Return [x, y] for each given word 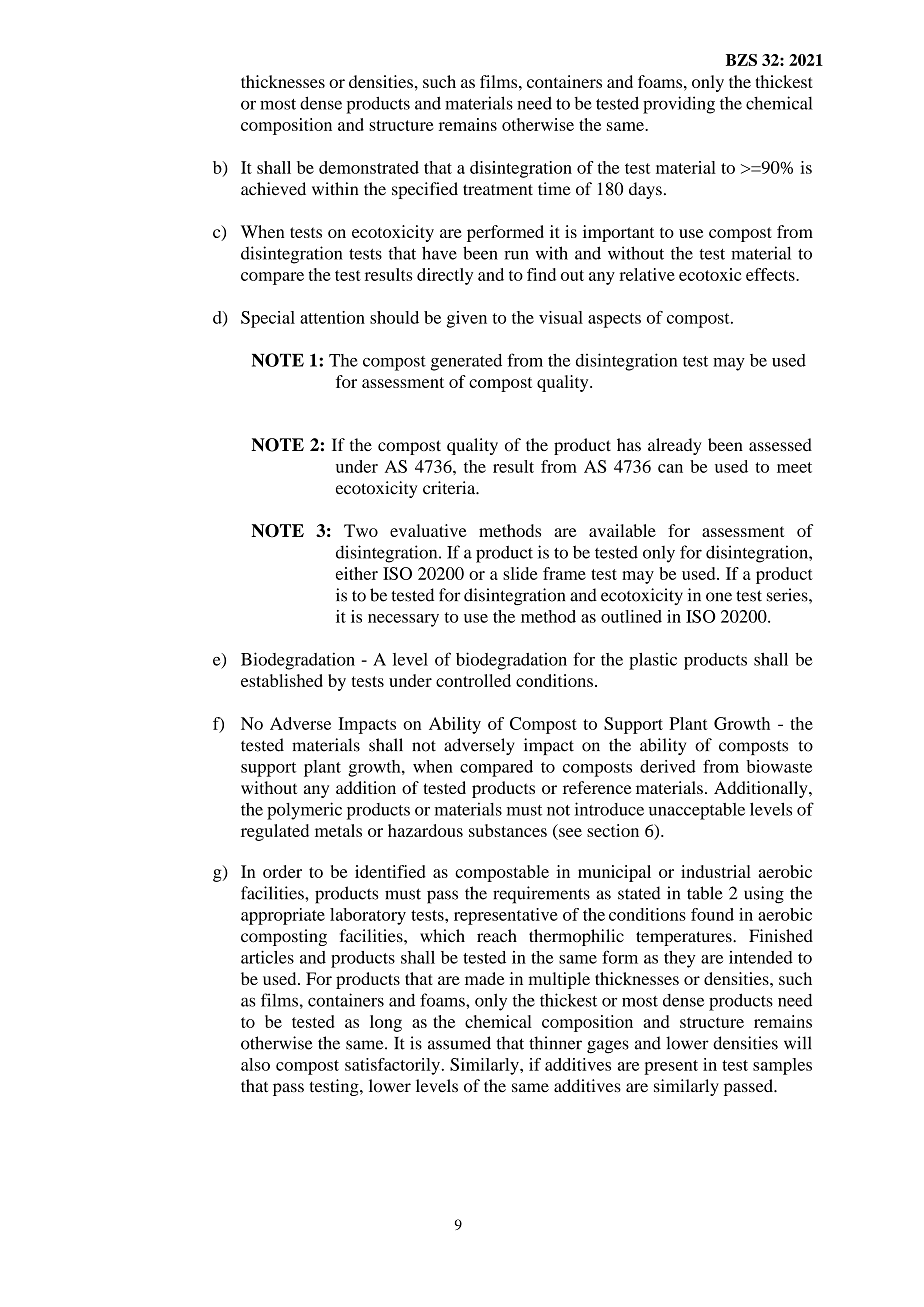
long [386, 1023]
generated [466, 362]
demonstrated [369, 167]
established [282, 680]
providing [679, 105]
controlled [473, 680]
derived [668, 766]
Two [361, 530]
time [554, 189]
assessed [780, 445]
